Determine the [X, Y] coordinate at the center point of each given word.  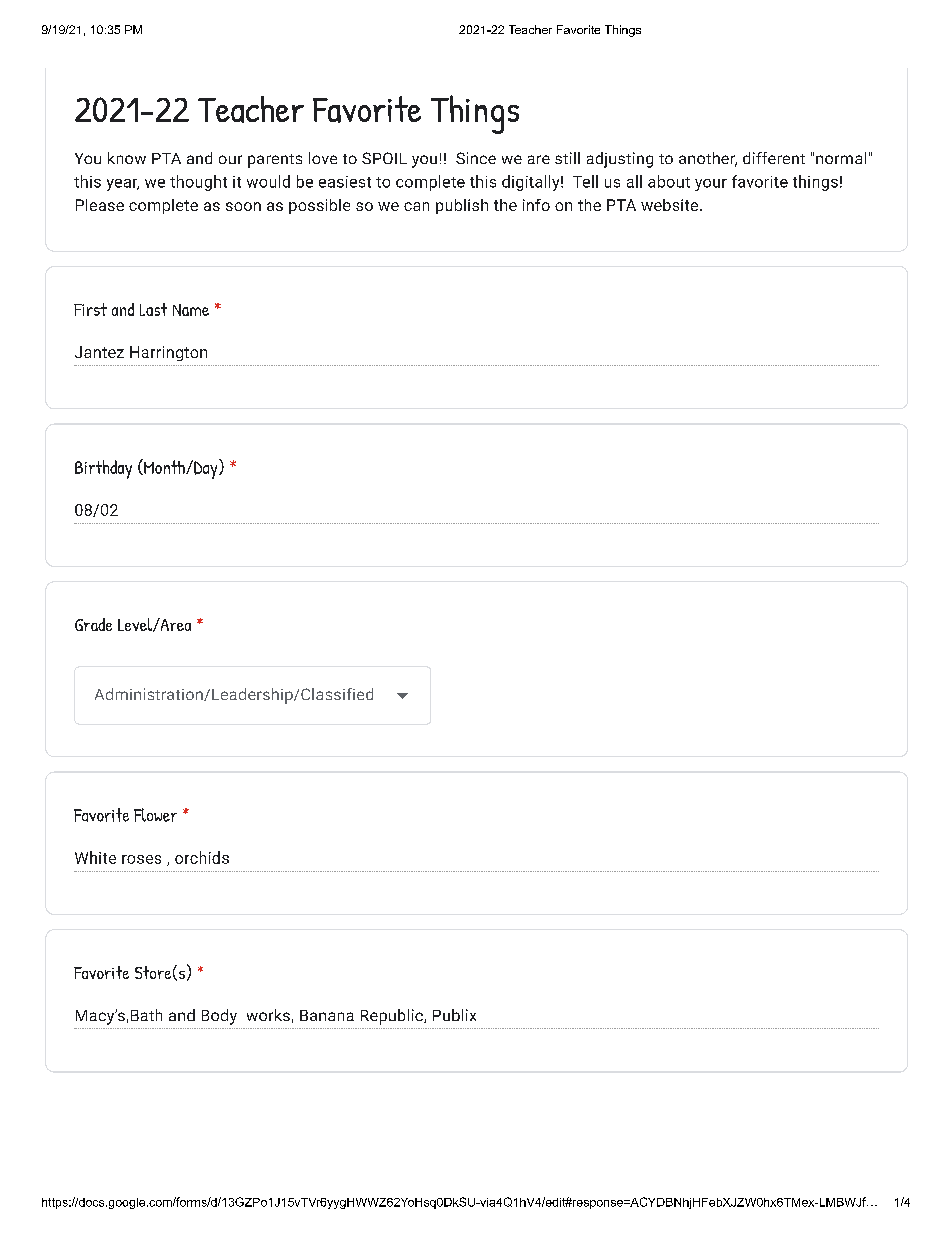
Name [191, 310]
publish [462, 206]
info [536, 205]
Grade [93, 624]
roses [141, 859]
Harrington [168, 353]
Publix [454, 1015]
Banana [327, 1015]
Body [219, 1017]
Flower [155, 815]
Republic [393, 1017]
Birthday [103, 469]
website [671, 205]
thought [198, 183]
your [711, 185]
